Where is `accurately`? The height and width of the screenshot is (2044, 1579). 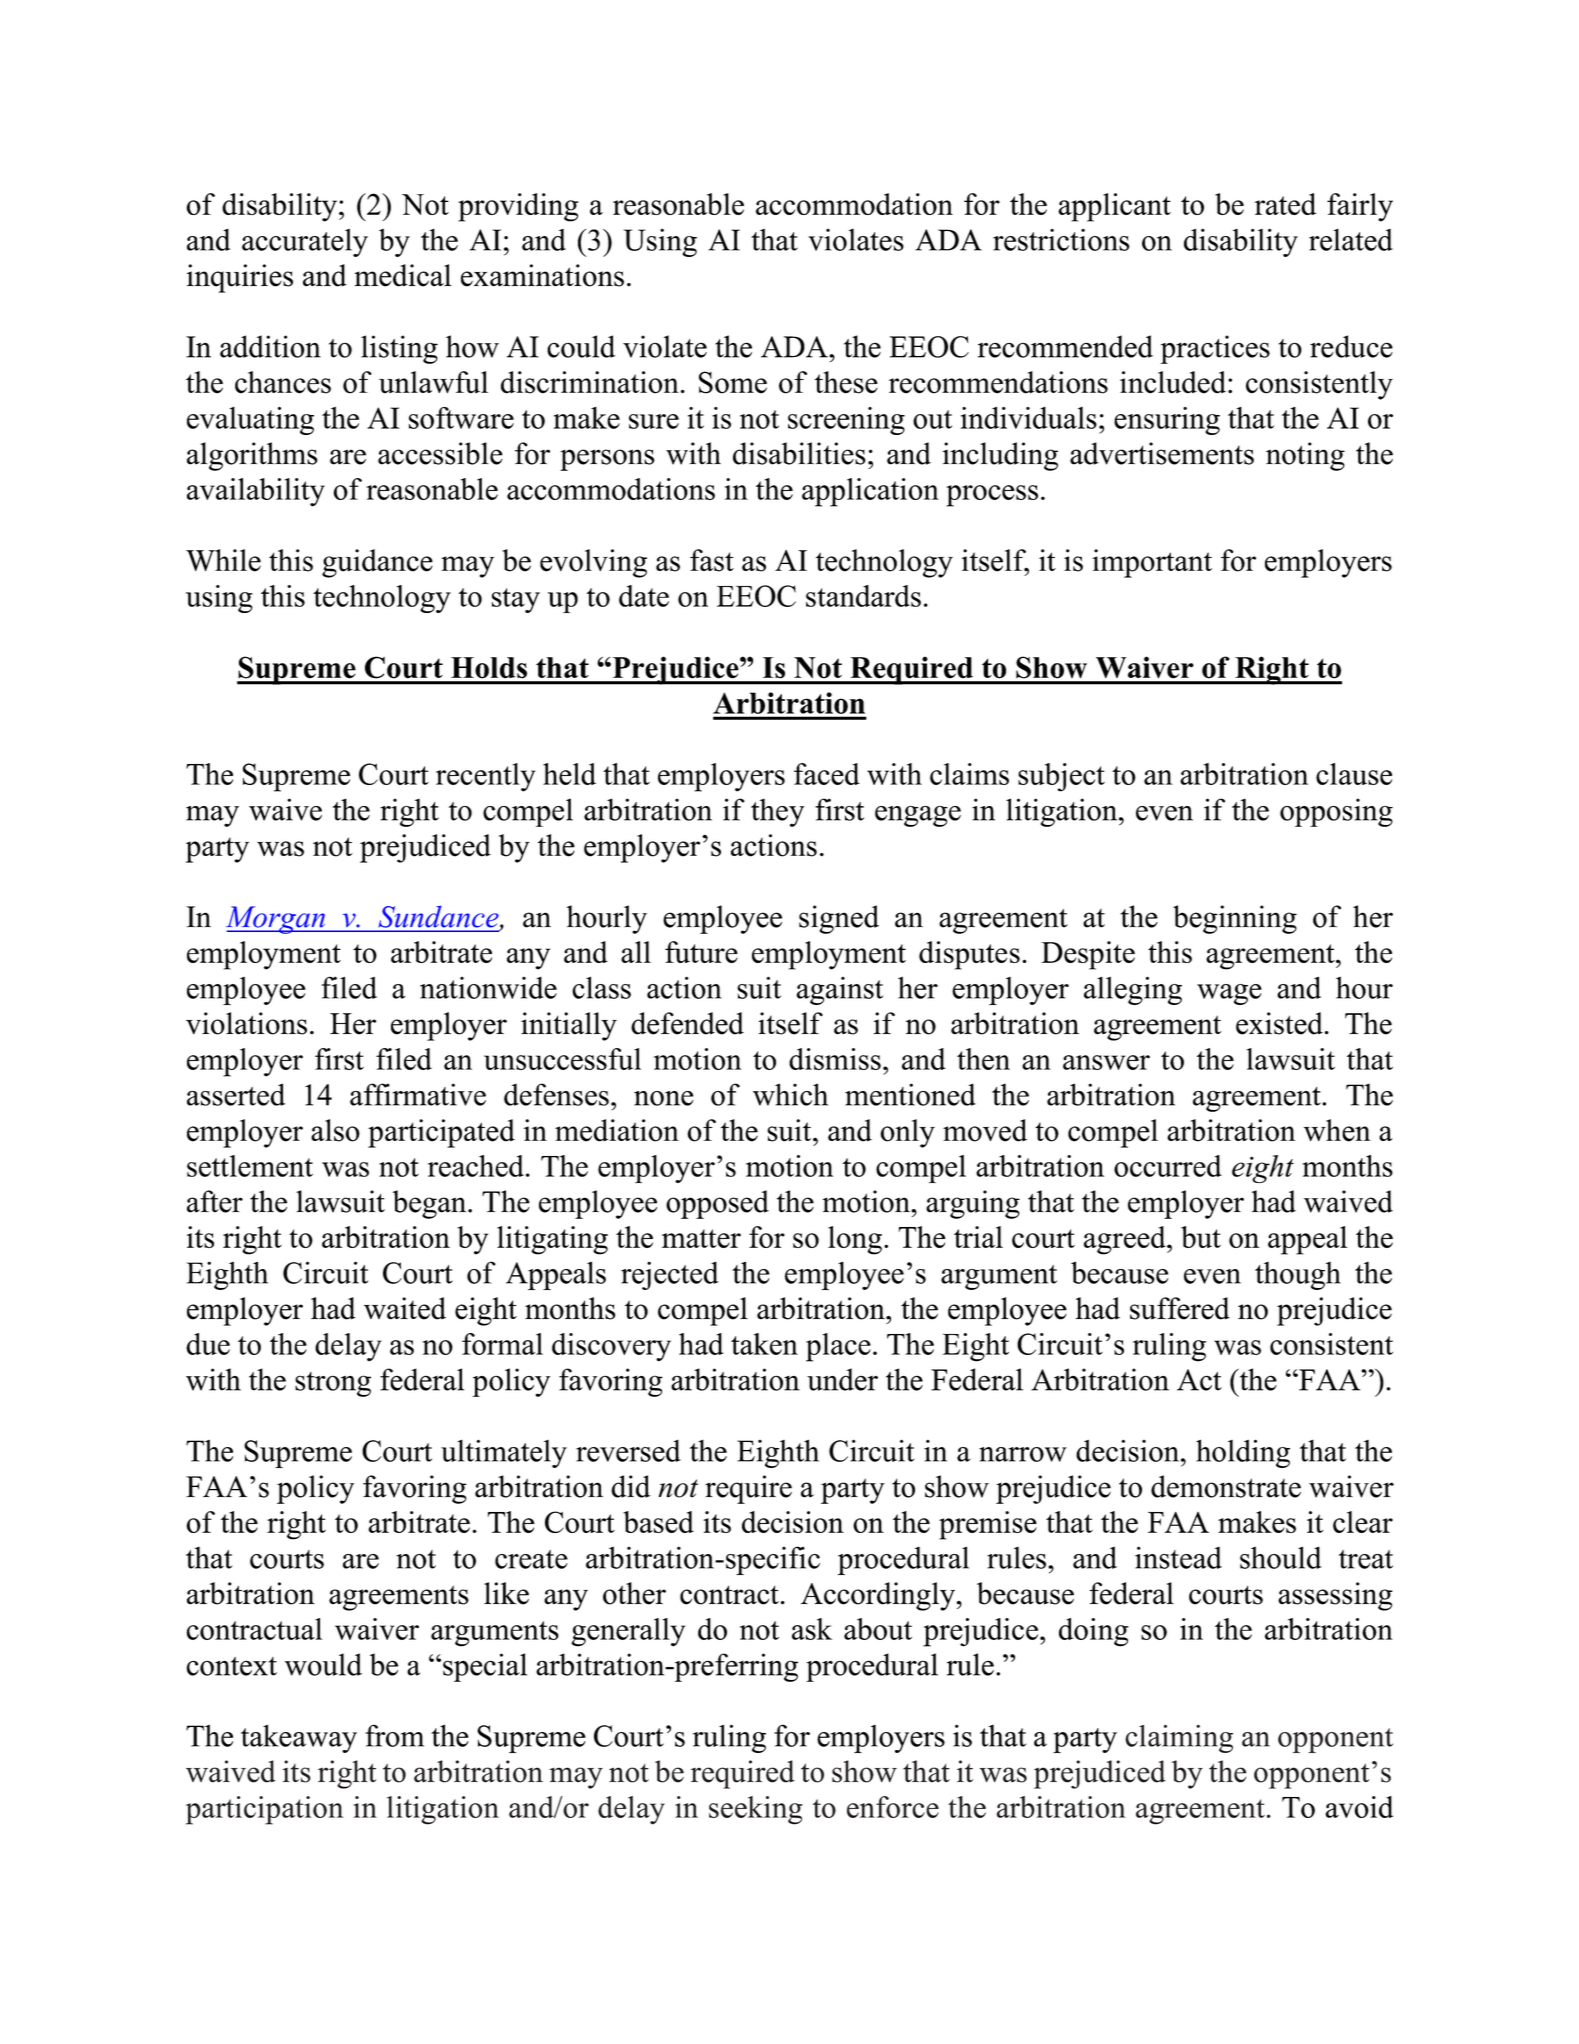 accurately is located at coordinates (305, 243).
